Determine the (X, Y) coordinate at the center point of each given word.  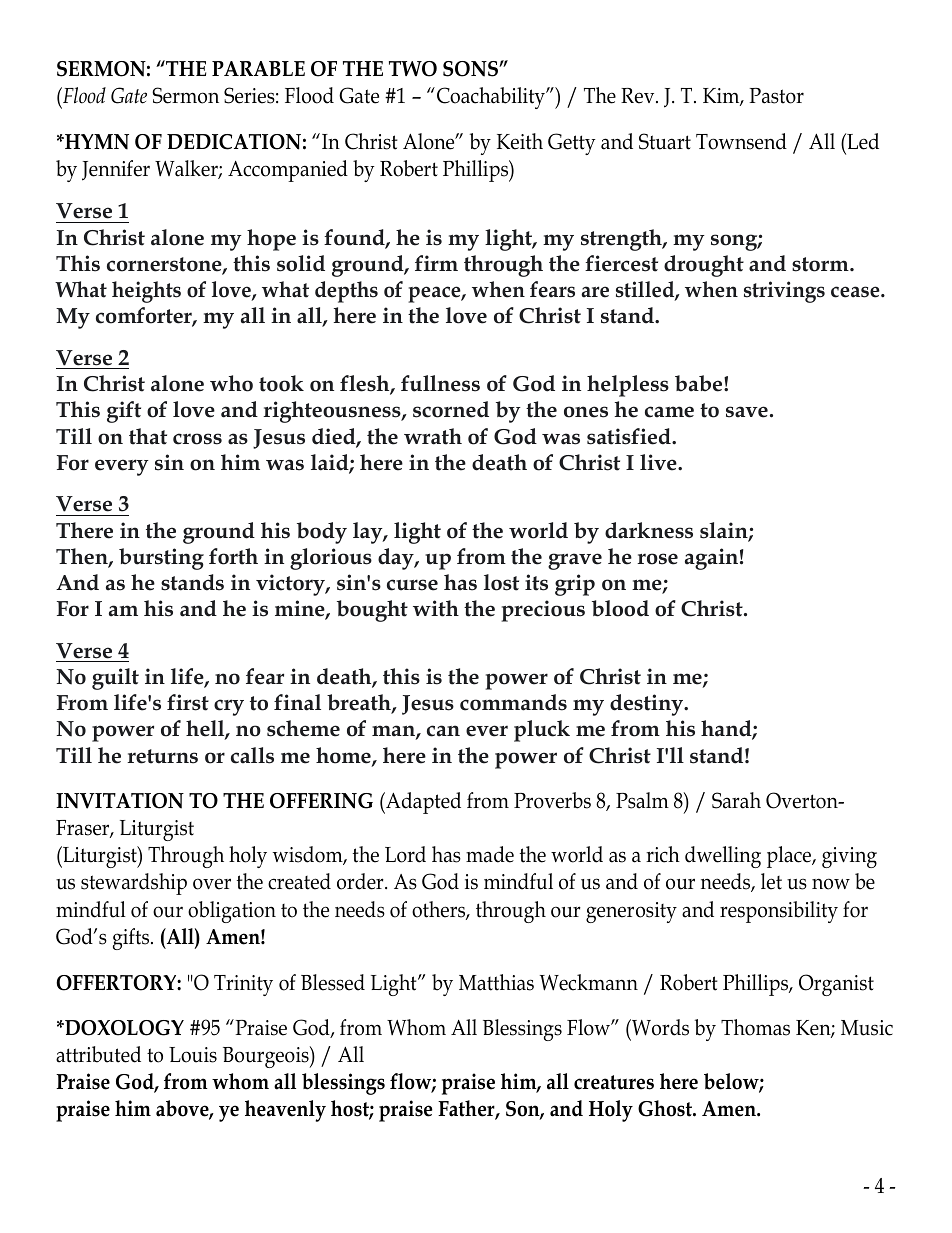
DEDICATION (234, 142)
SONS (471, 69)
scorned (451, 409)
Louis (193, 1055)
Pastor (776, 96)
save (747, 412)
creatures (614, 1082)
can (443, 731)
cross (197, 439)
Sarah (736, 800)
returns (162, 756)
